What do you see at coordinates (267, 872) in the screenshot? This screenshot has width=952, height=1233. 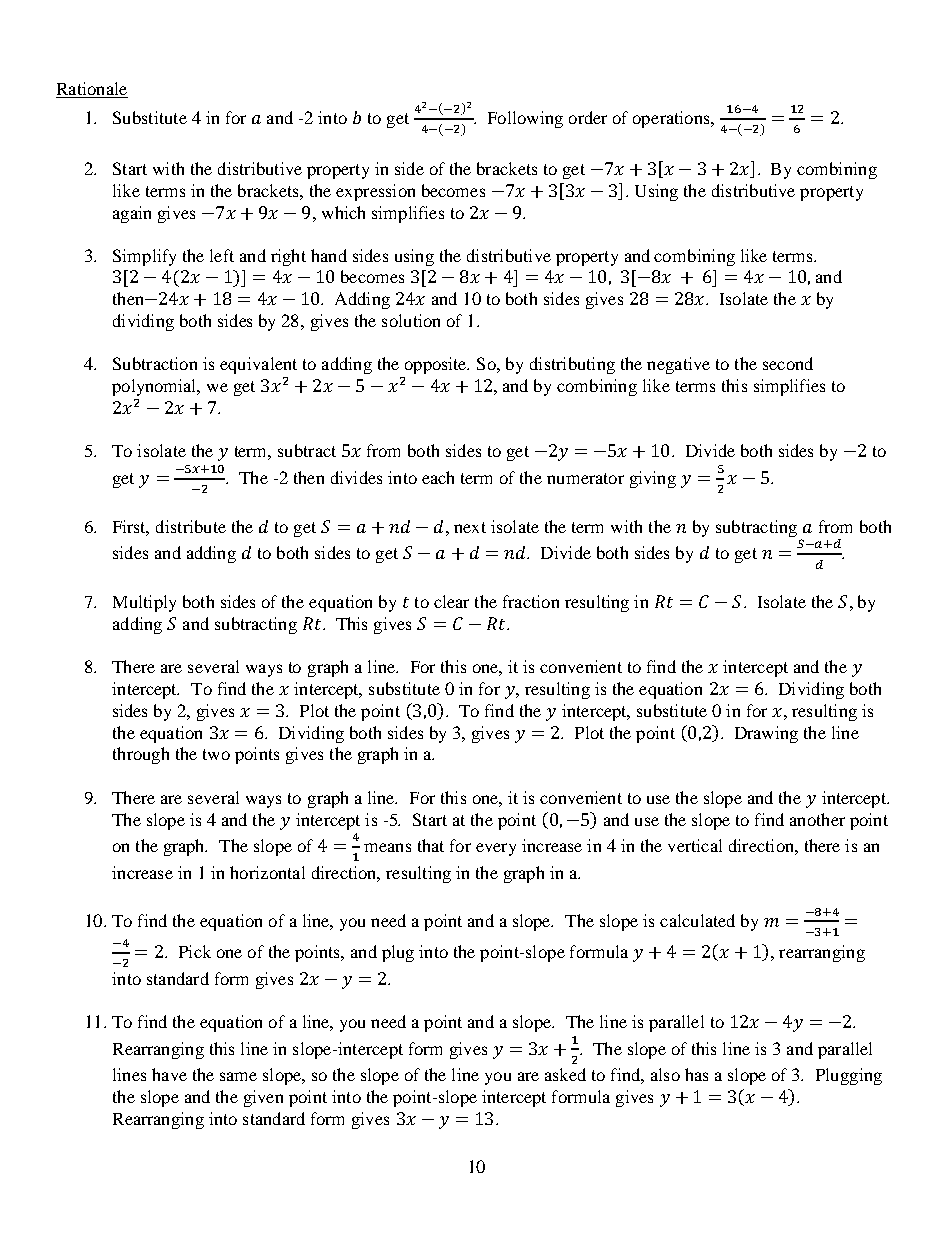 I see `horizontal` at bounding box center [267, 872].
